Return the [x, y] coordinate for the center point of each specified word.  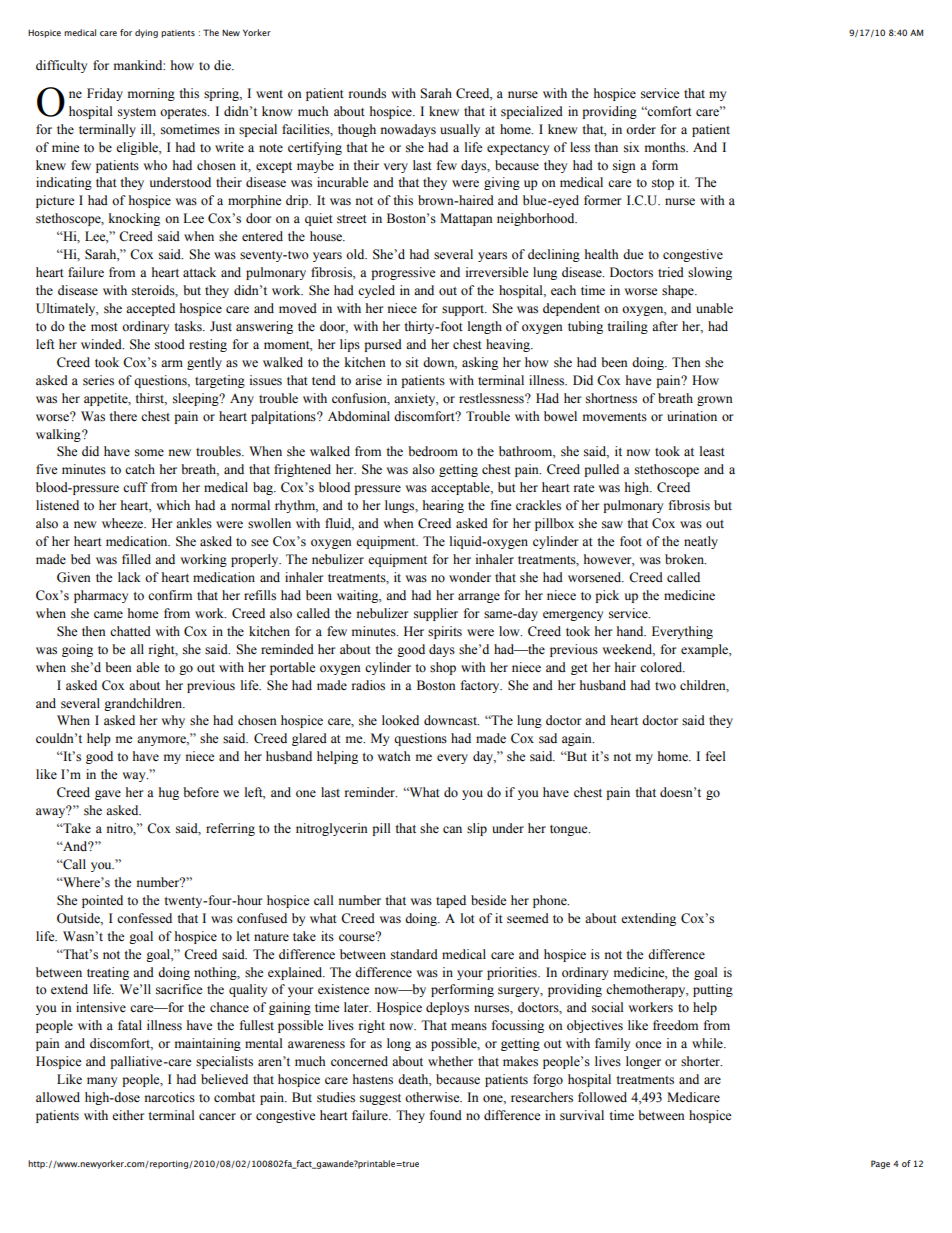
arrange [479, 598]
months [666, 147]
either [128, 1115]
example [705, 650]
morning [151, 94]
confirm [170, 595]
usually [460, 130]
